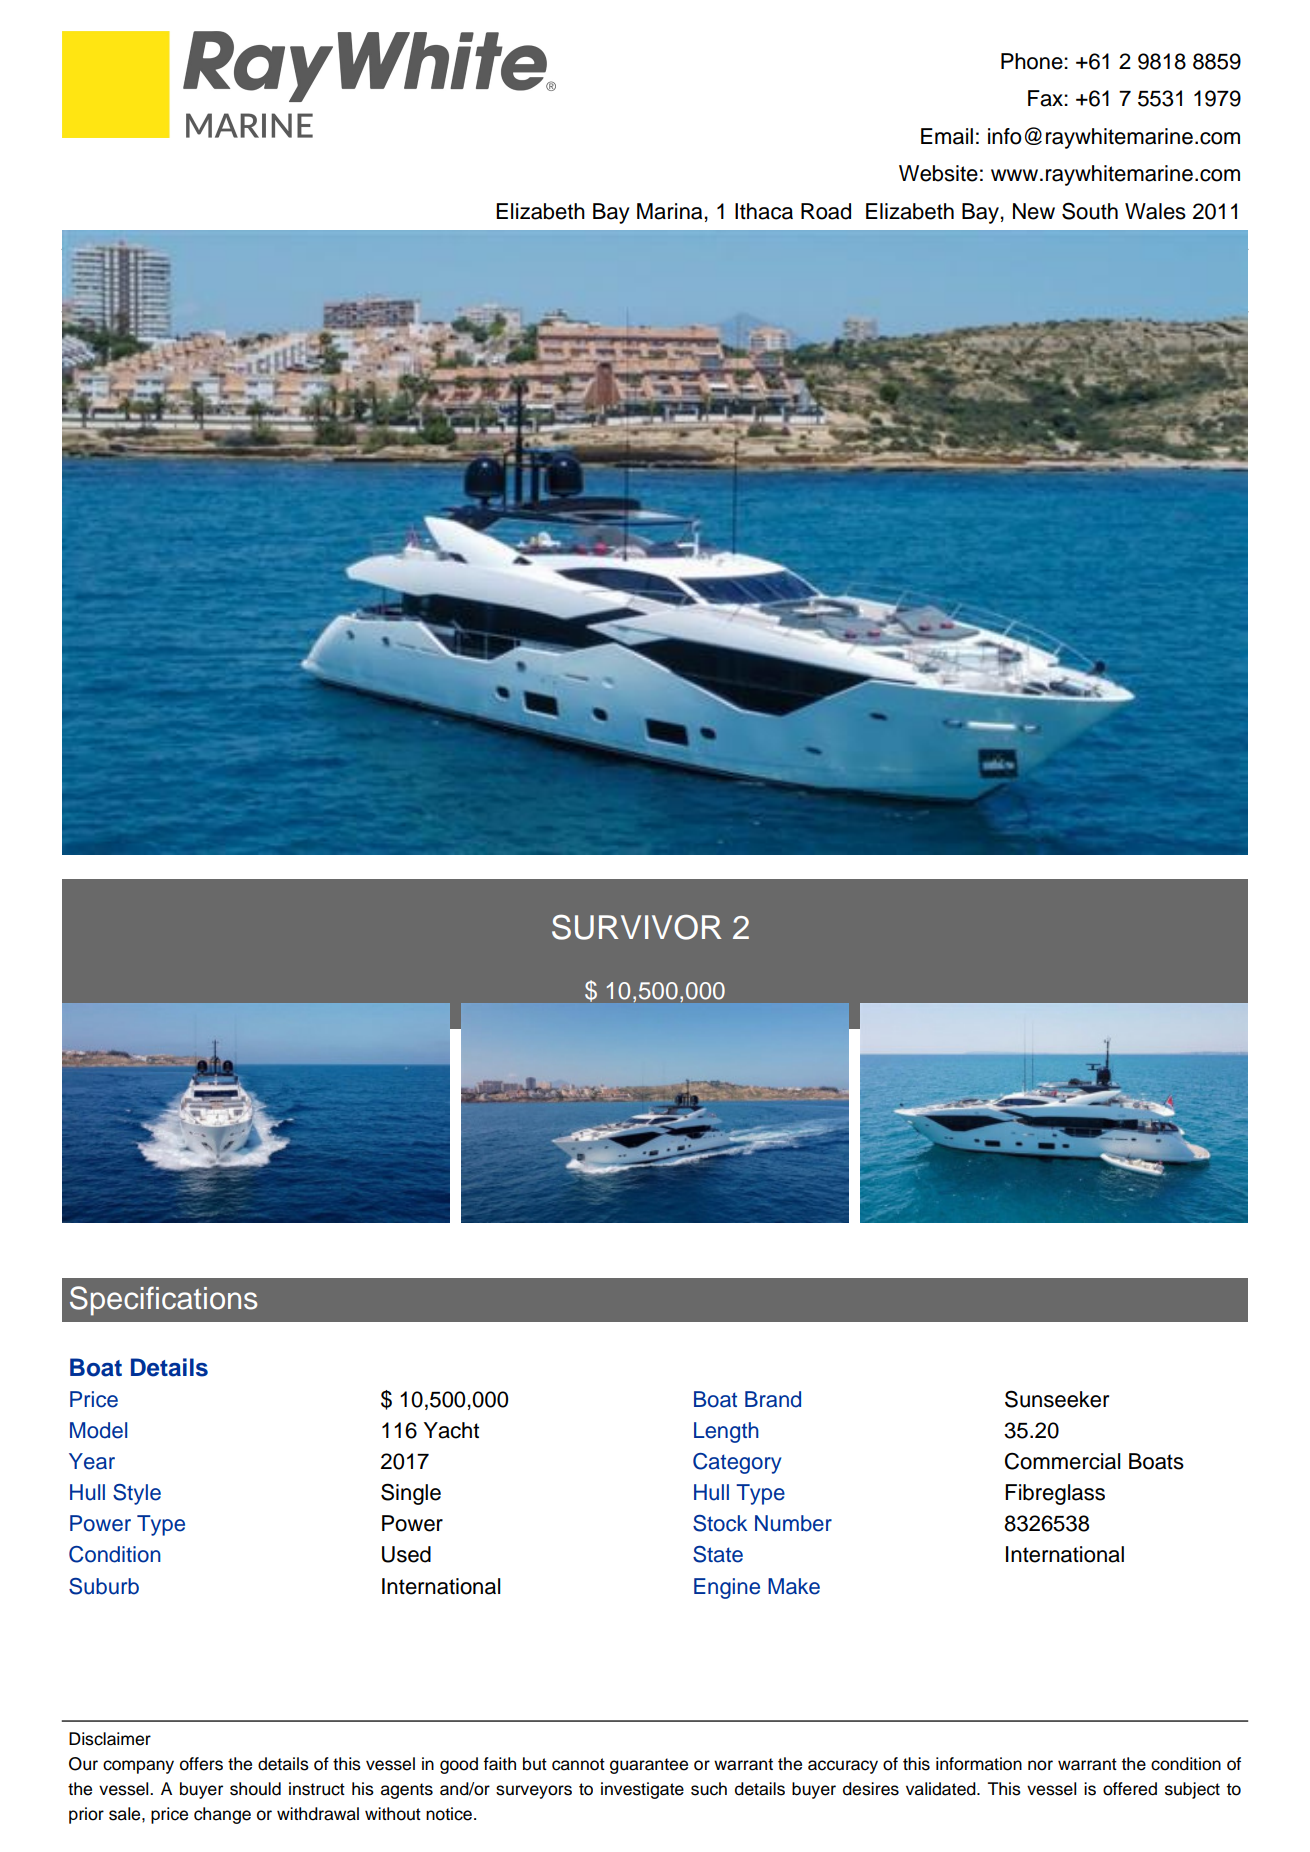 The image size is (1310, 1852). I want to click on Specifications, so click(163, 1301).
